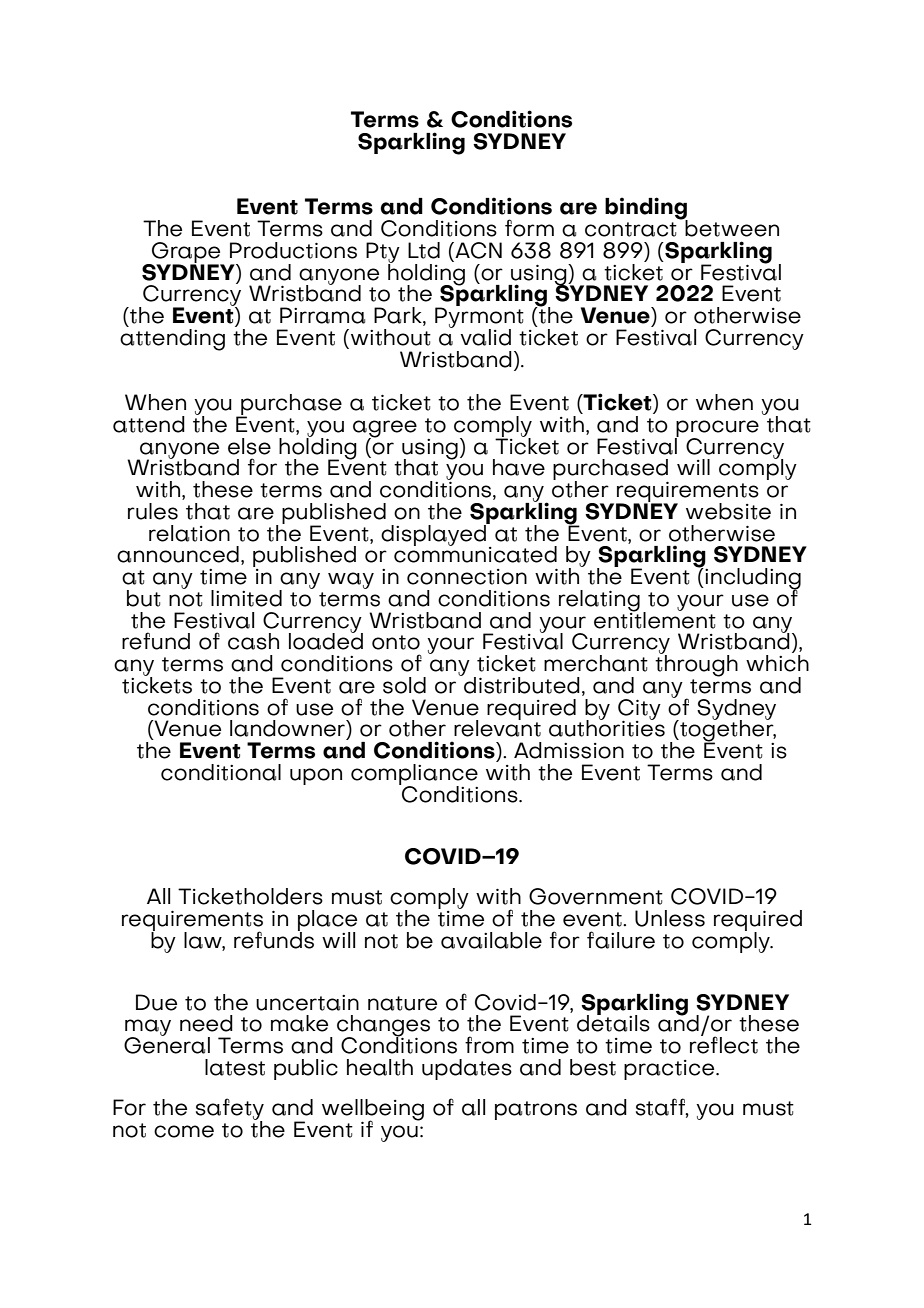 The height and width of the screenshot is (1308, 924). Describe the element at coordinates (467, 1069) in the screenshot. I see `updates` at that location.
